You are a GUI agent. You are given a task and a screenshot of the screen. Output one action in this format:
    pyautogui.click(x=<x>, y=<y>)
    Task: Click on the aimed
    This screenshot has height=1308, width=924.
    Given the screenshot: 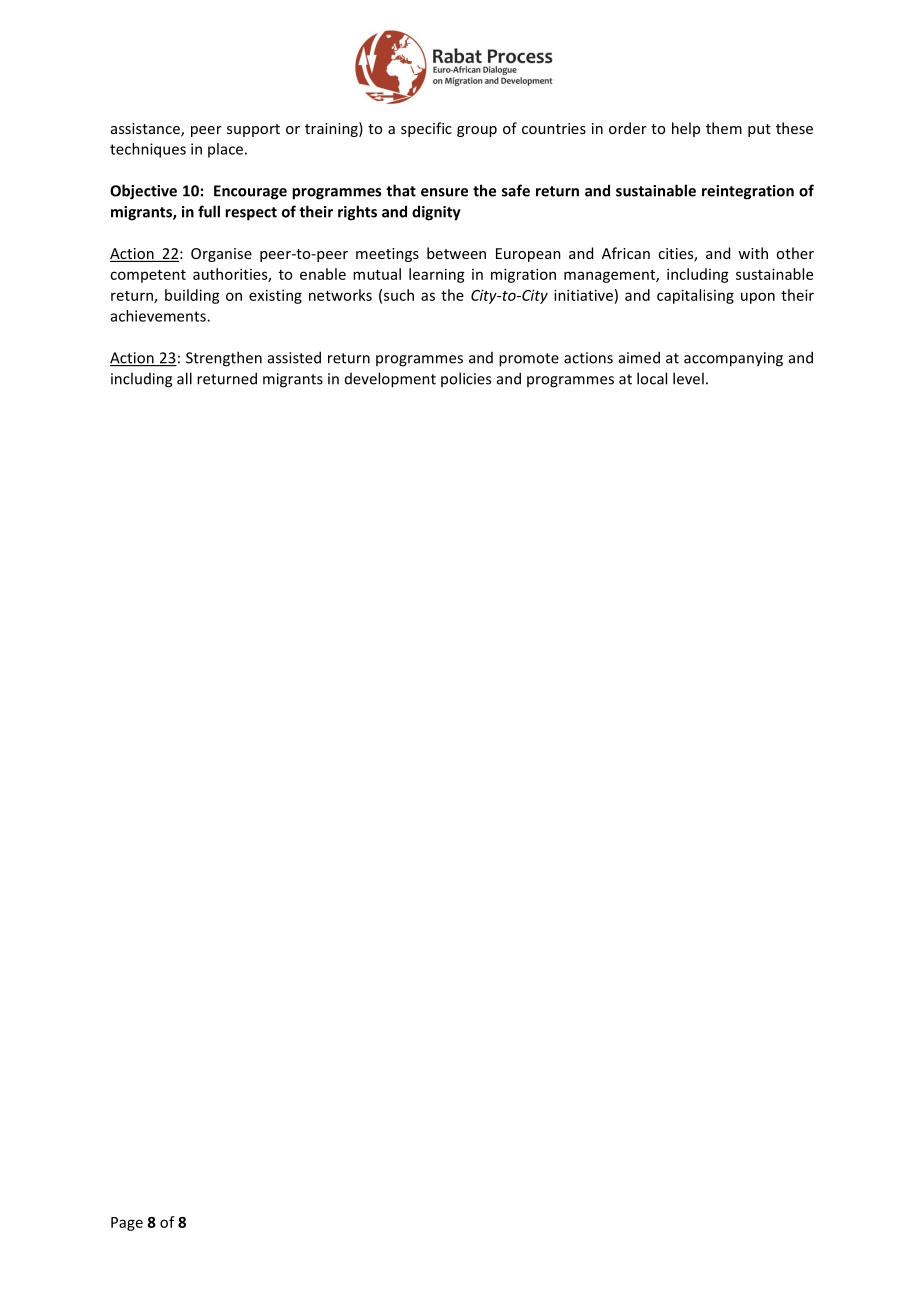 What is the action you would take?
    pyautogui.click(x=639, y=357)
